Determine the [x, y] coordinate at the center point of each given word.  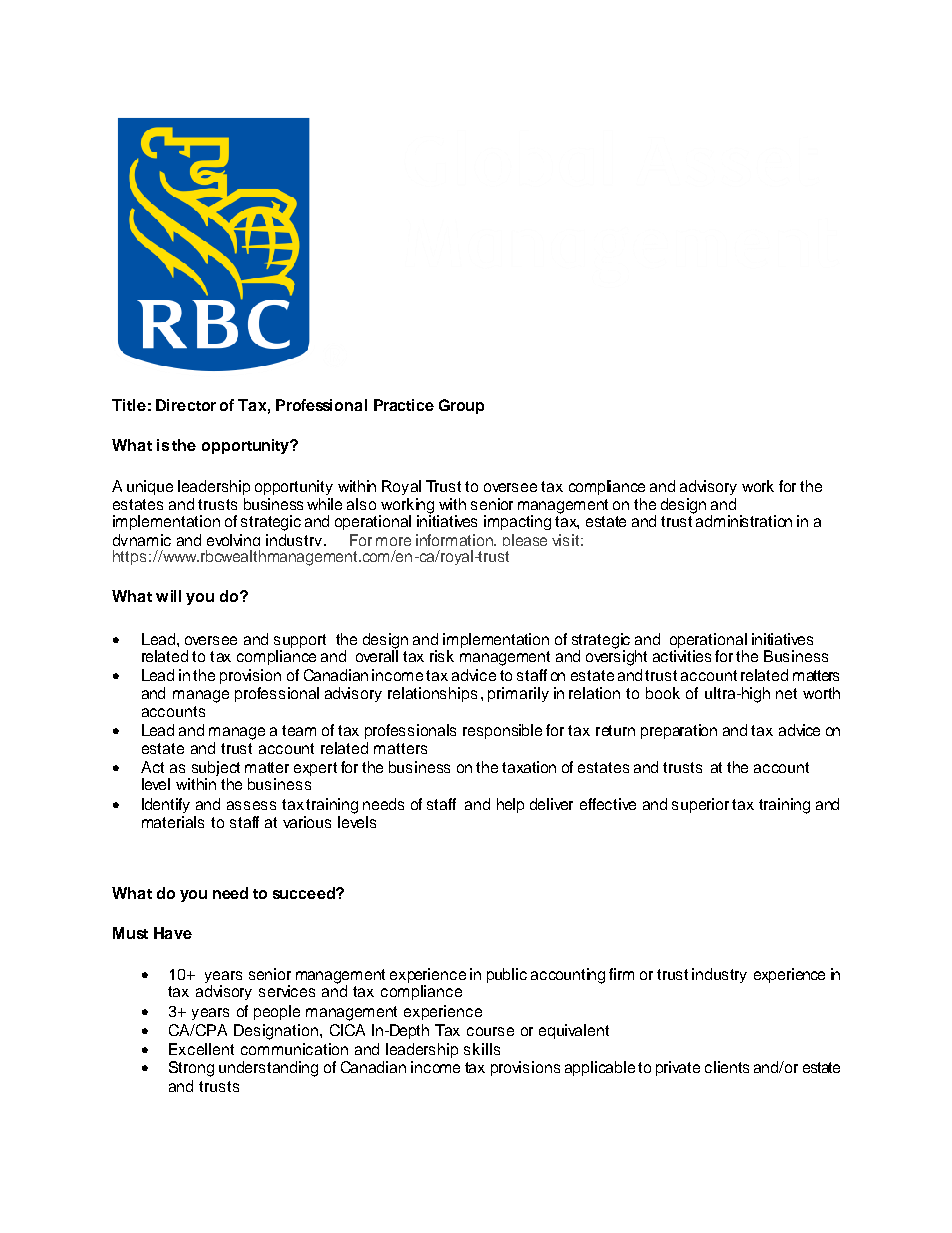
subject [214, 770]
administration [744, 521]
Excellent [201, 1049]
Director [186, 405]
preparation [679, 731]
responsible [502, 731]
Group [461, 406]
